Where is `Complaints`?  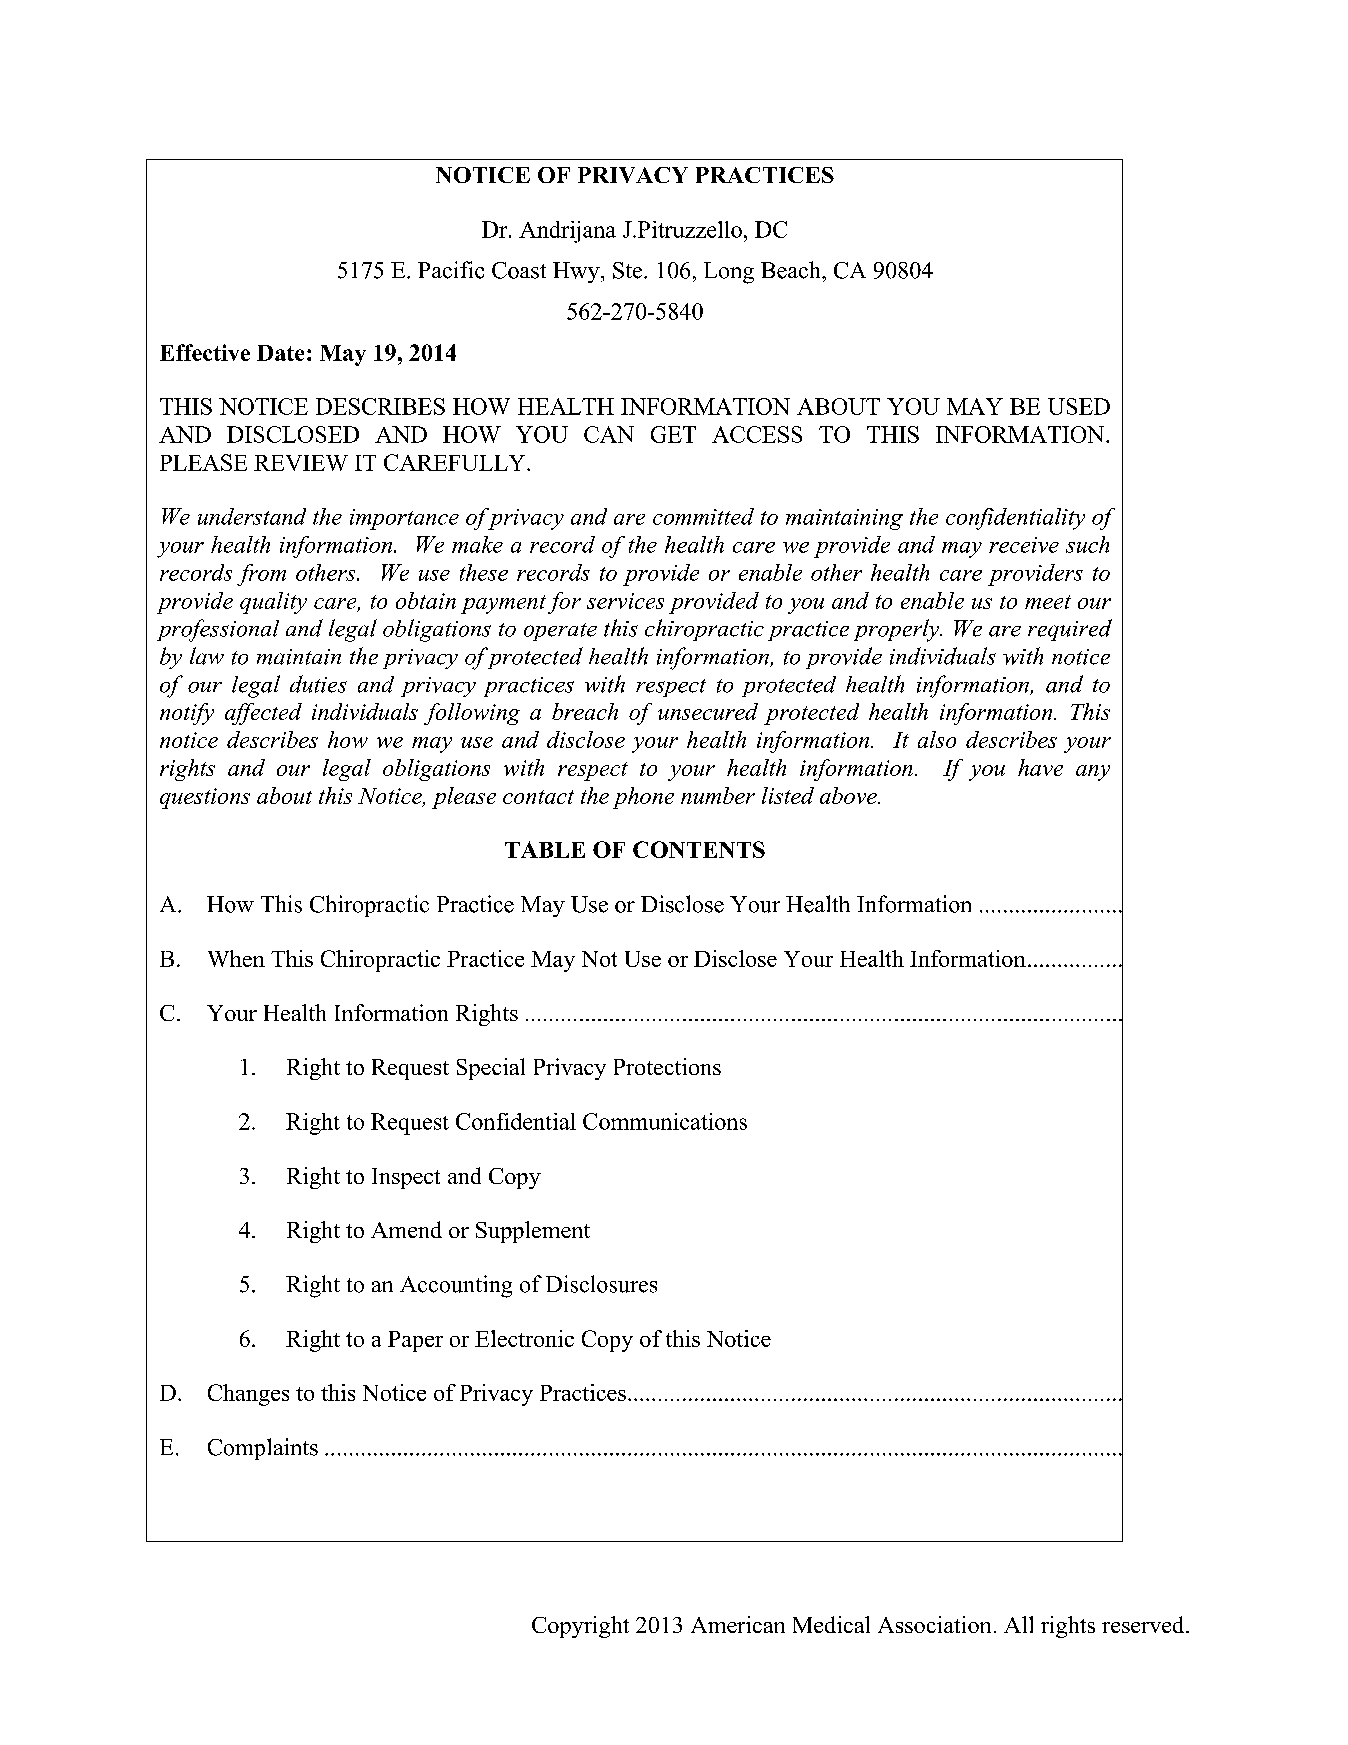
Complaints is located at coordinates (263, 1449).
